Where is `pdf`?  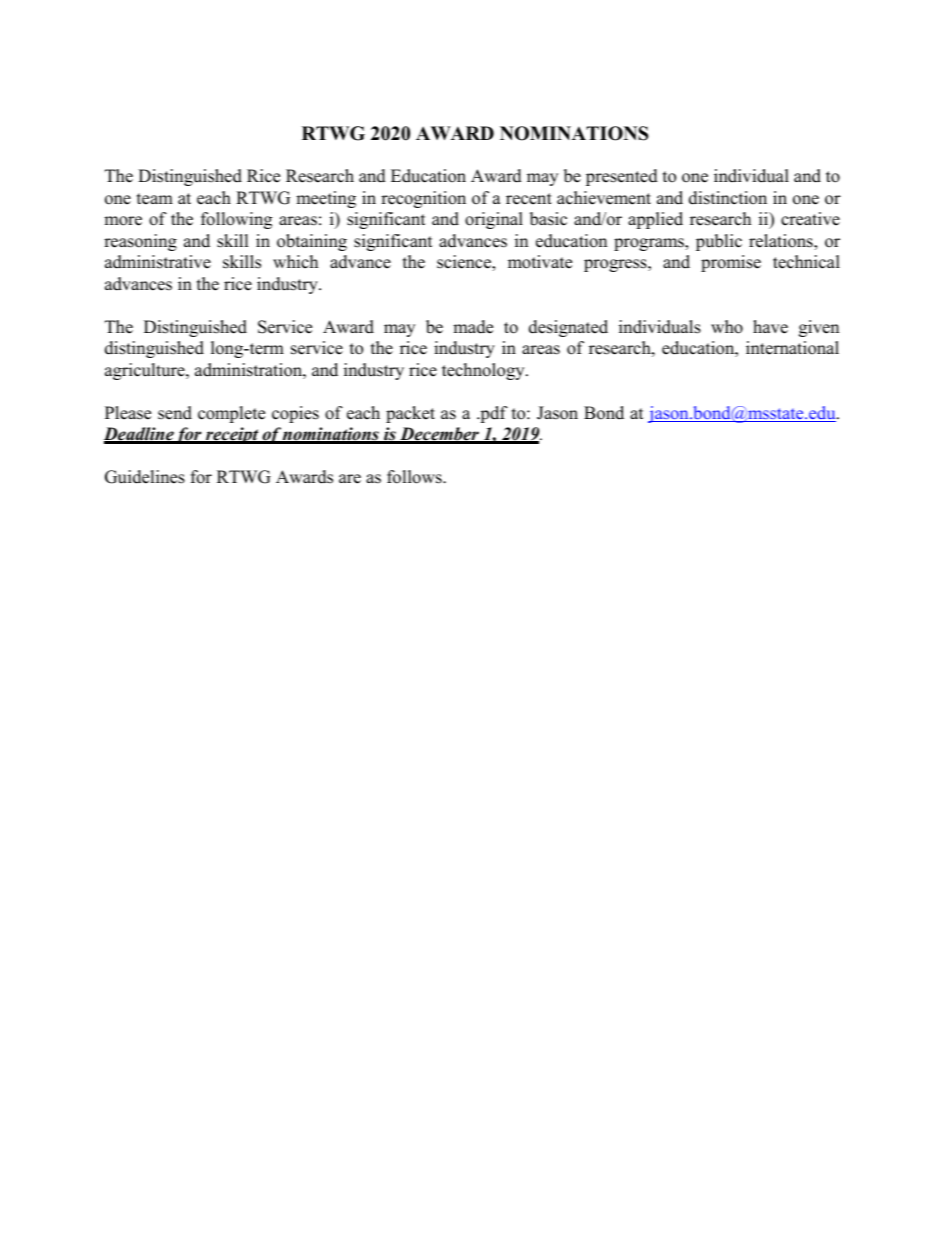 pdf is located at coordinates (493, 414).
